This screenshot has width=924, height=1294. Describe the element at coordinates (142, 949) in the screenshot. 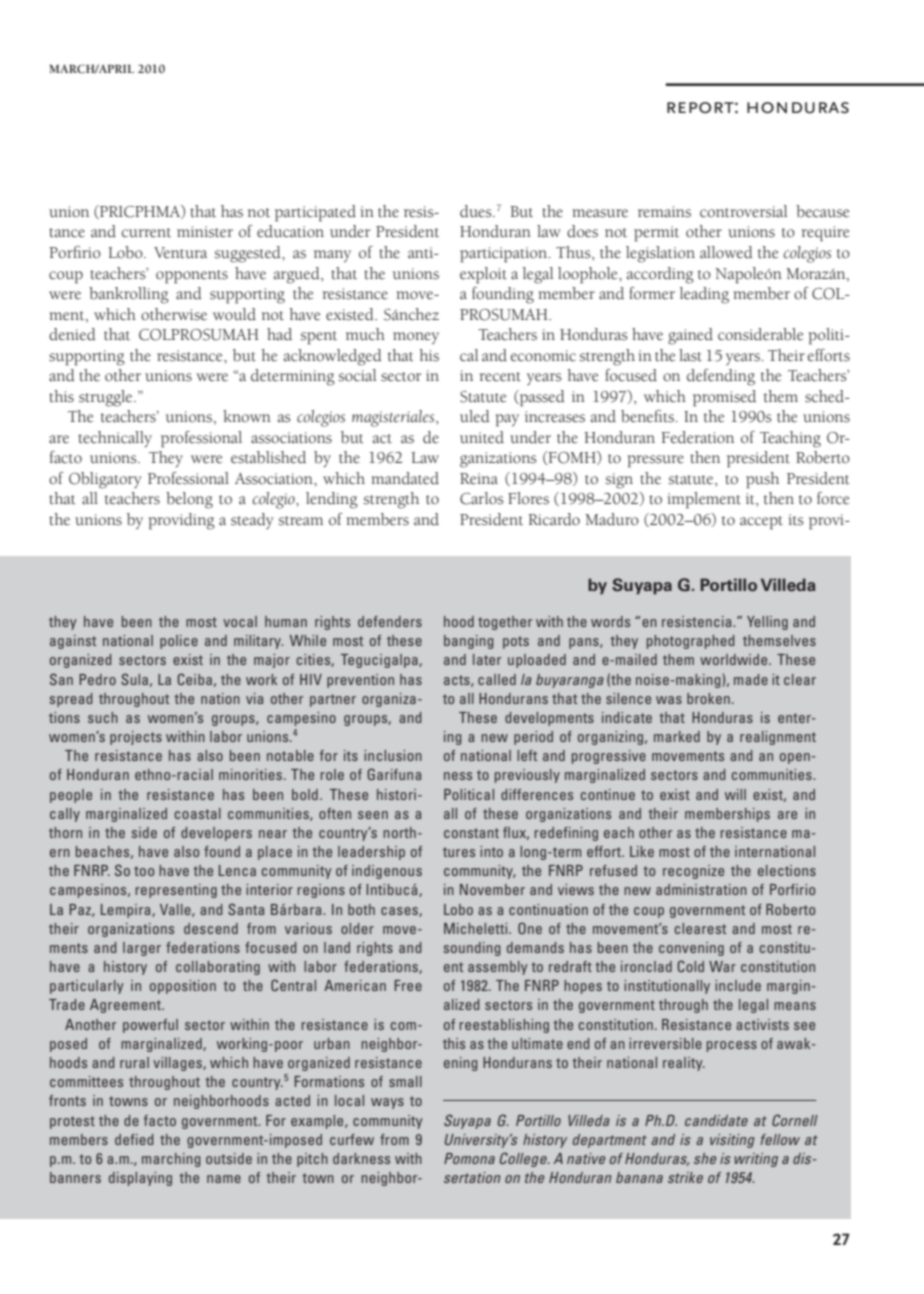

I see `larger` at that location.
